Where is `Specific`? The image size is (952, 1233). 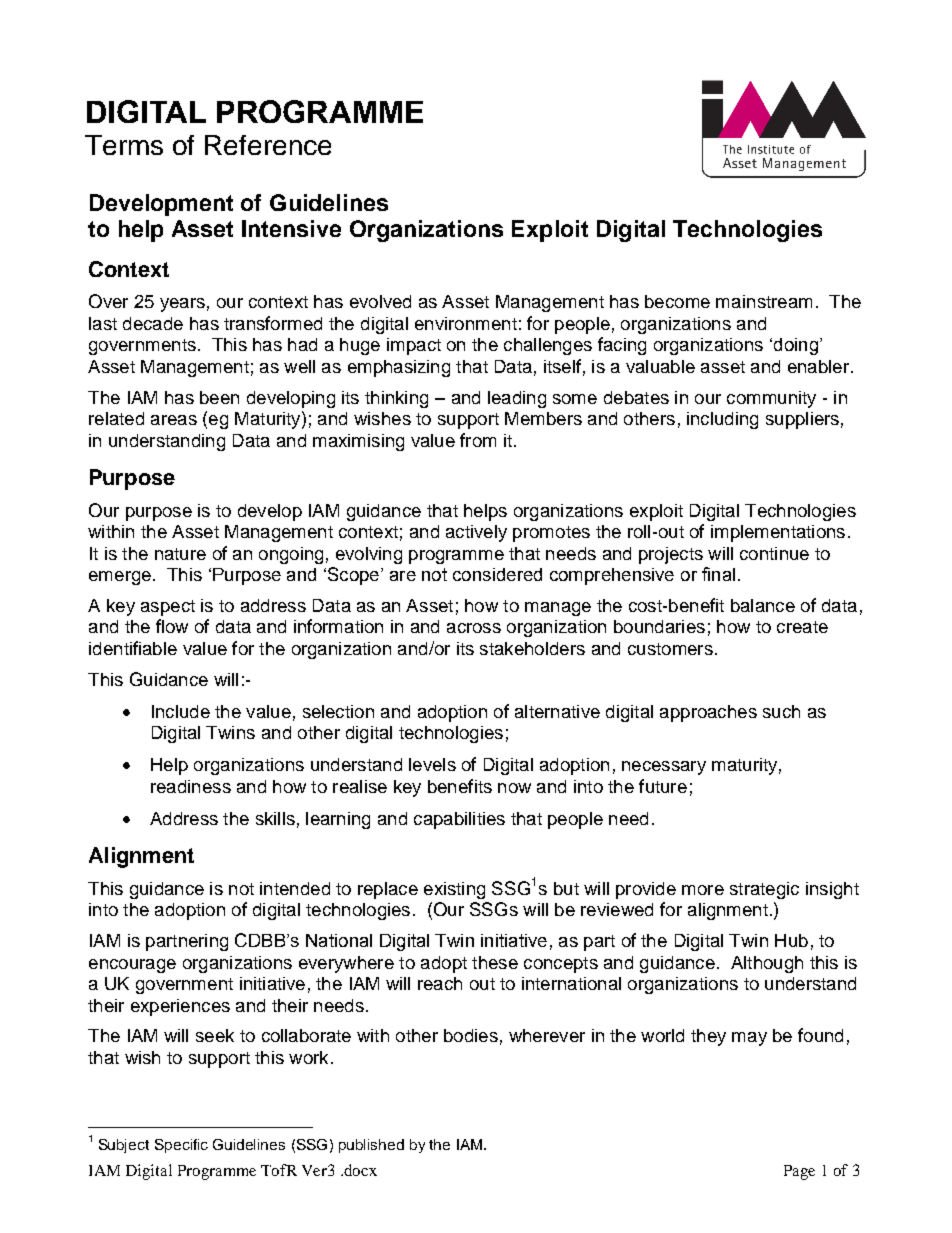
Specific is located at coordinates (181, 1146).
